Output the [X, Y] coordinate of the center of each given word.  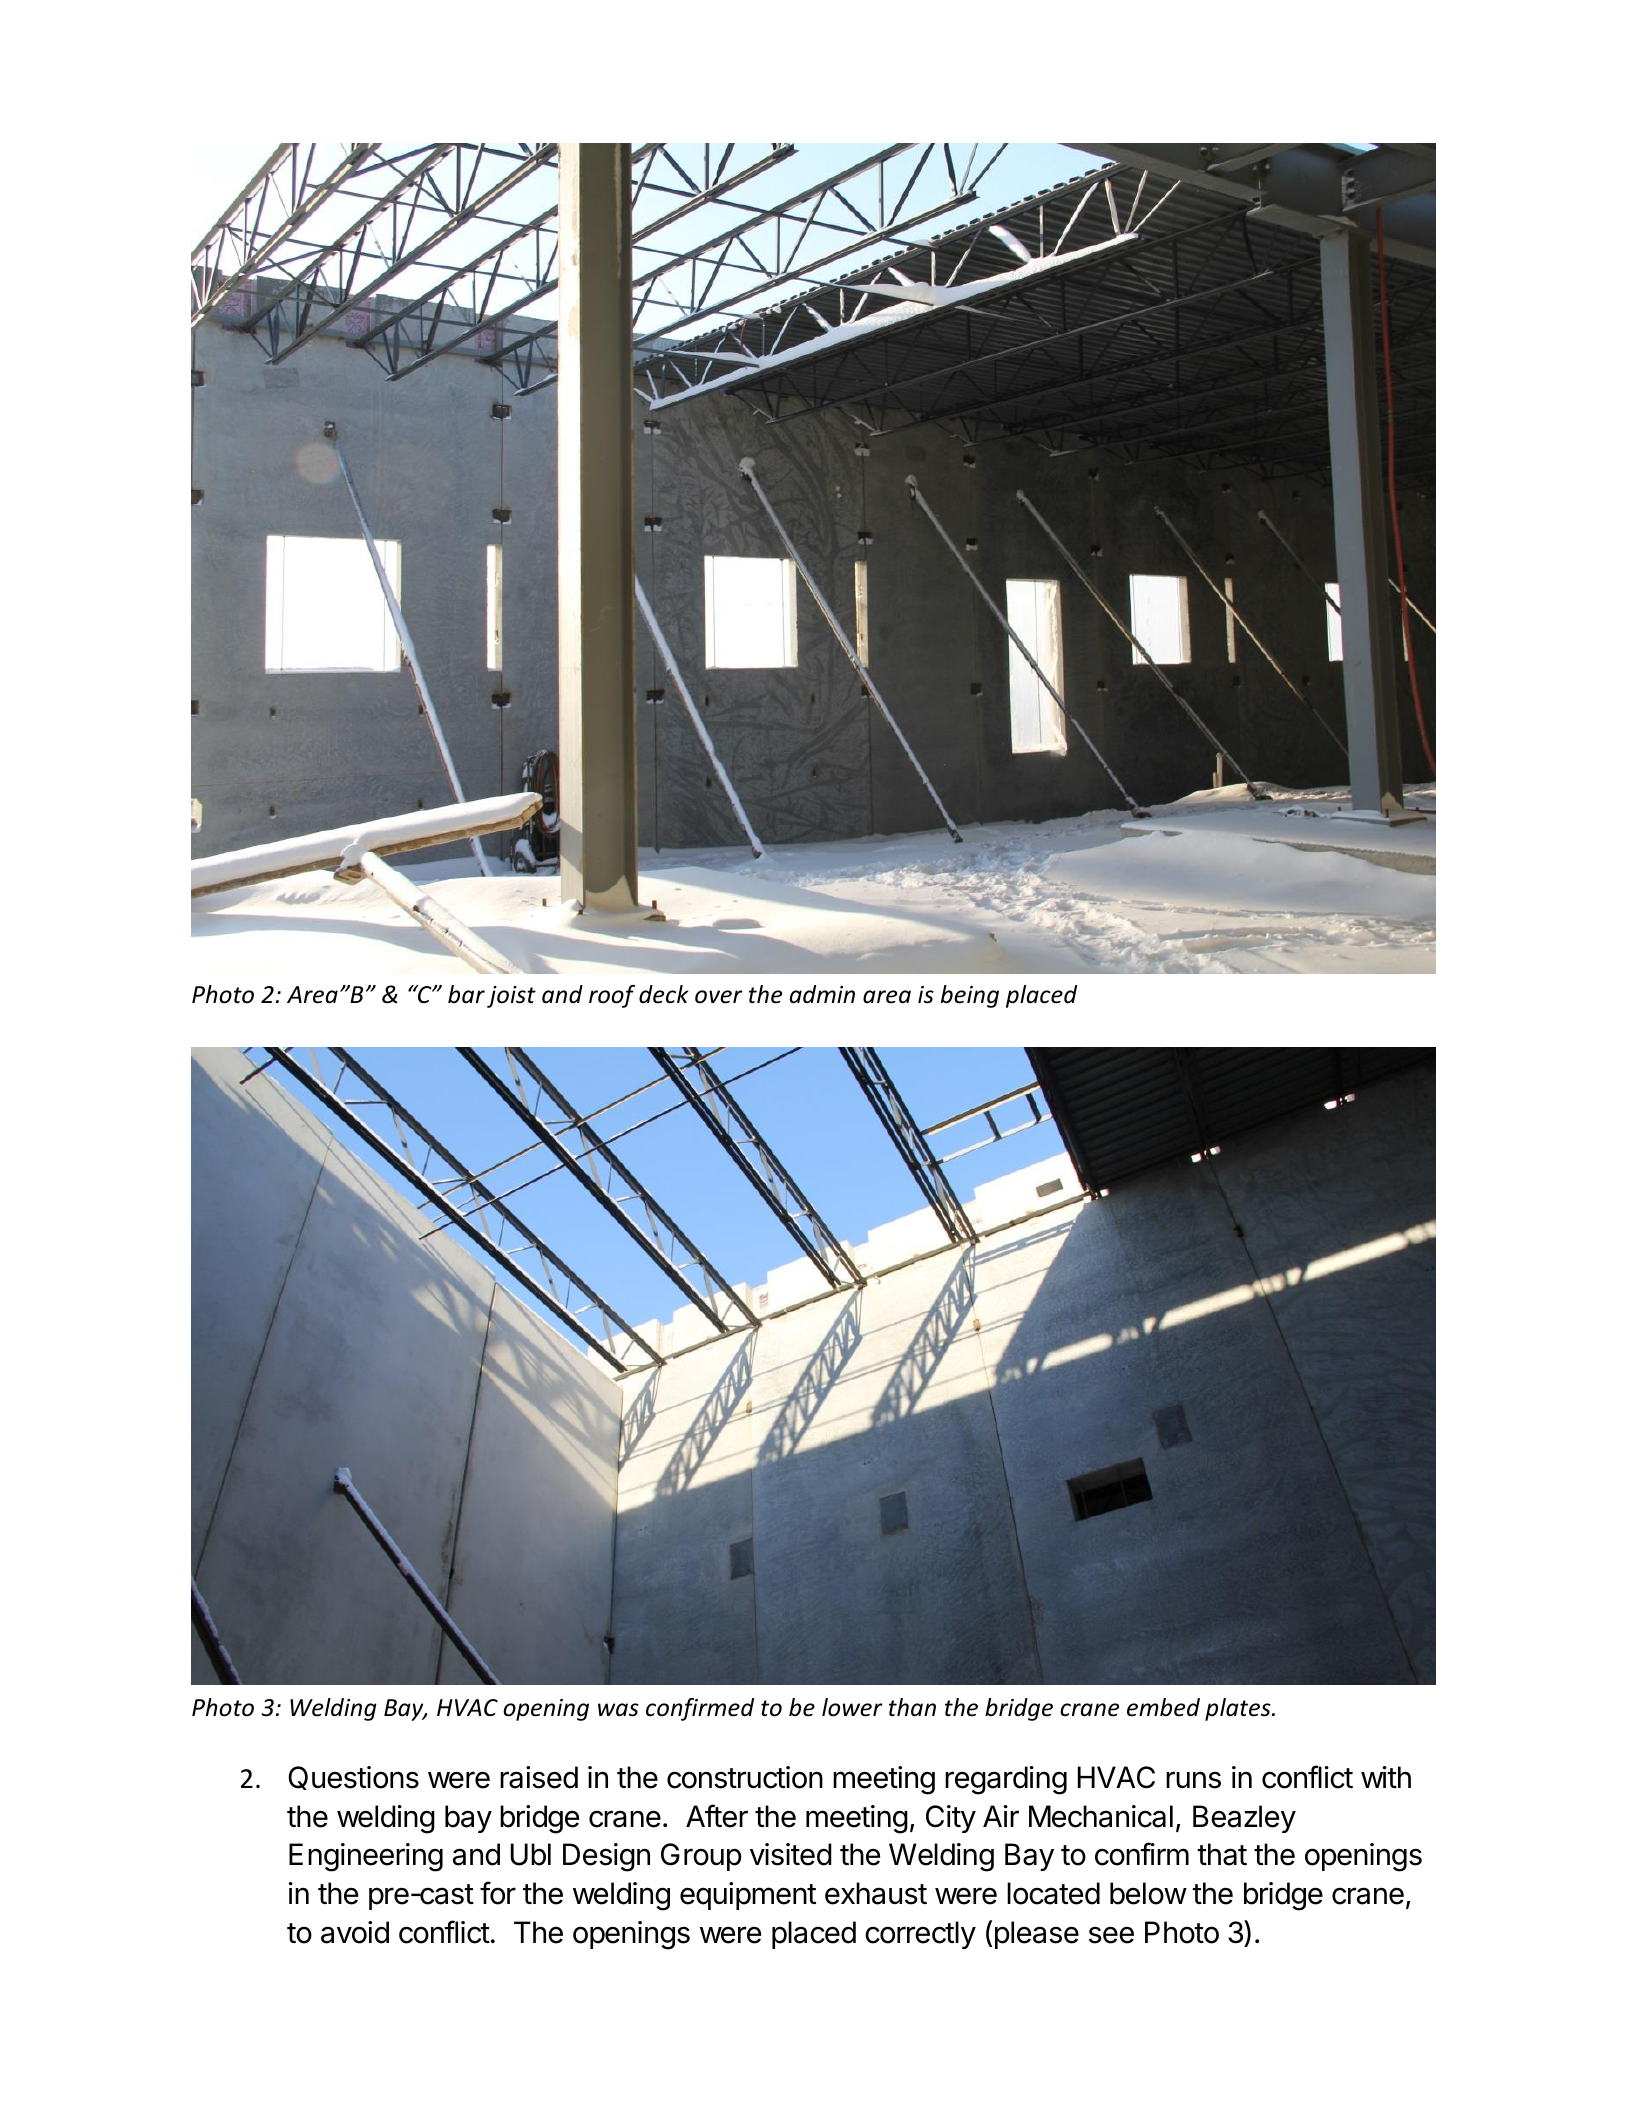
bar [466, 994]
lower [852, 1707]
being [970, 996]
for [498, 1893]
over [718, 997]
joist [511, 997]
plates [1239, 1709]
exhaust [876, 1893]
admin [822, 994]
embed [1163, 1707]
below [1148, 1893]
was [618, 1710]
